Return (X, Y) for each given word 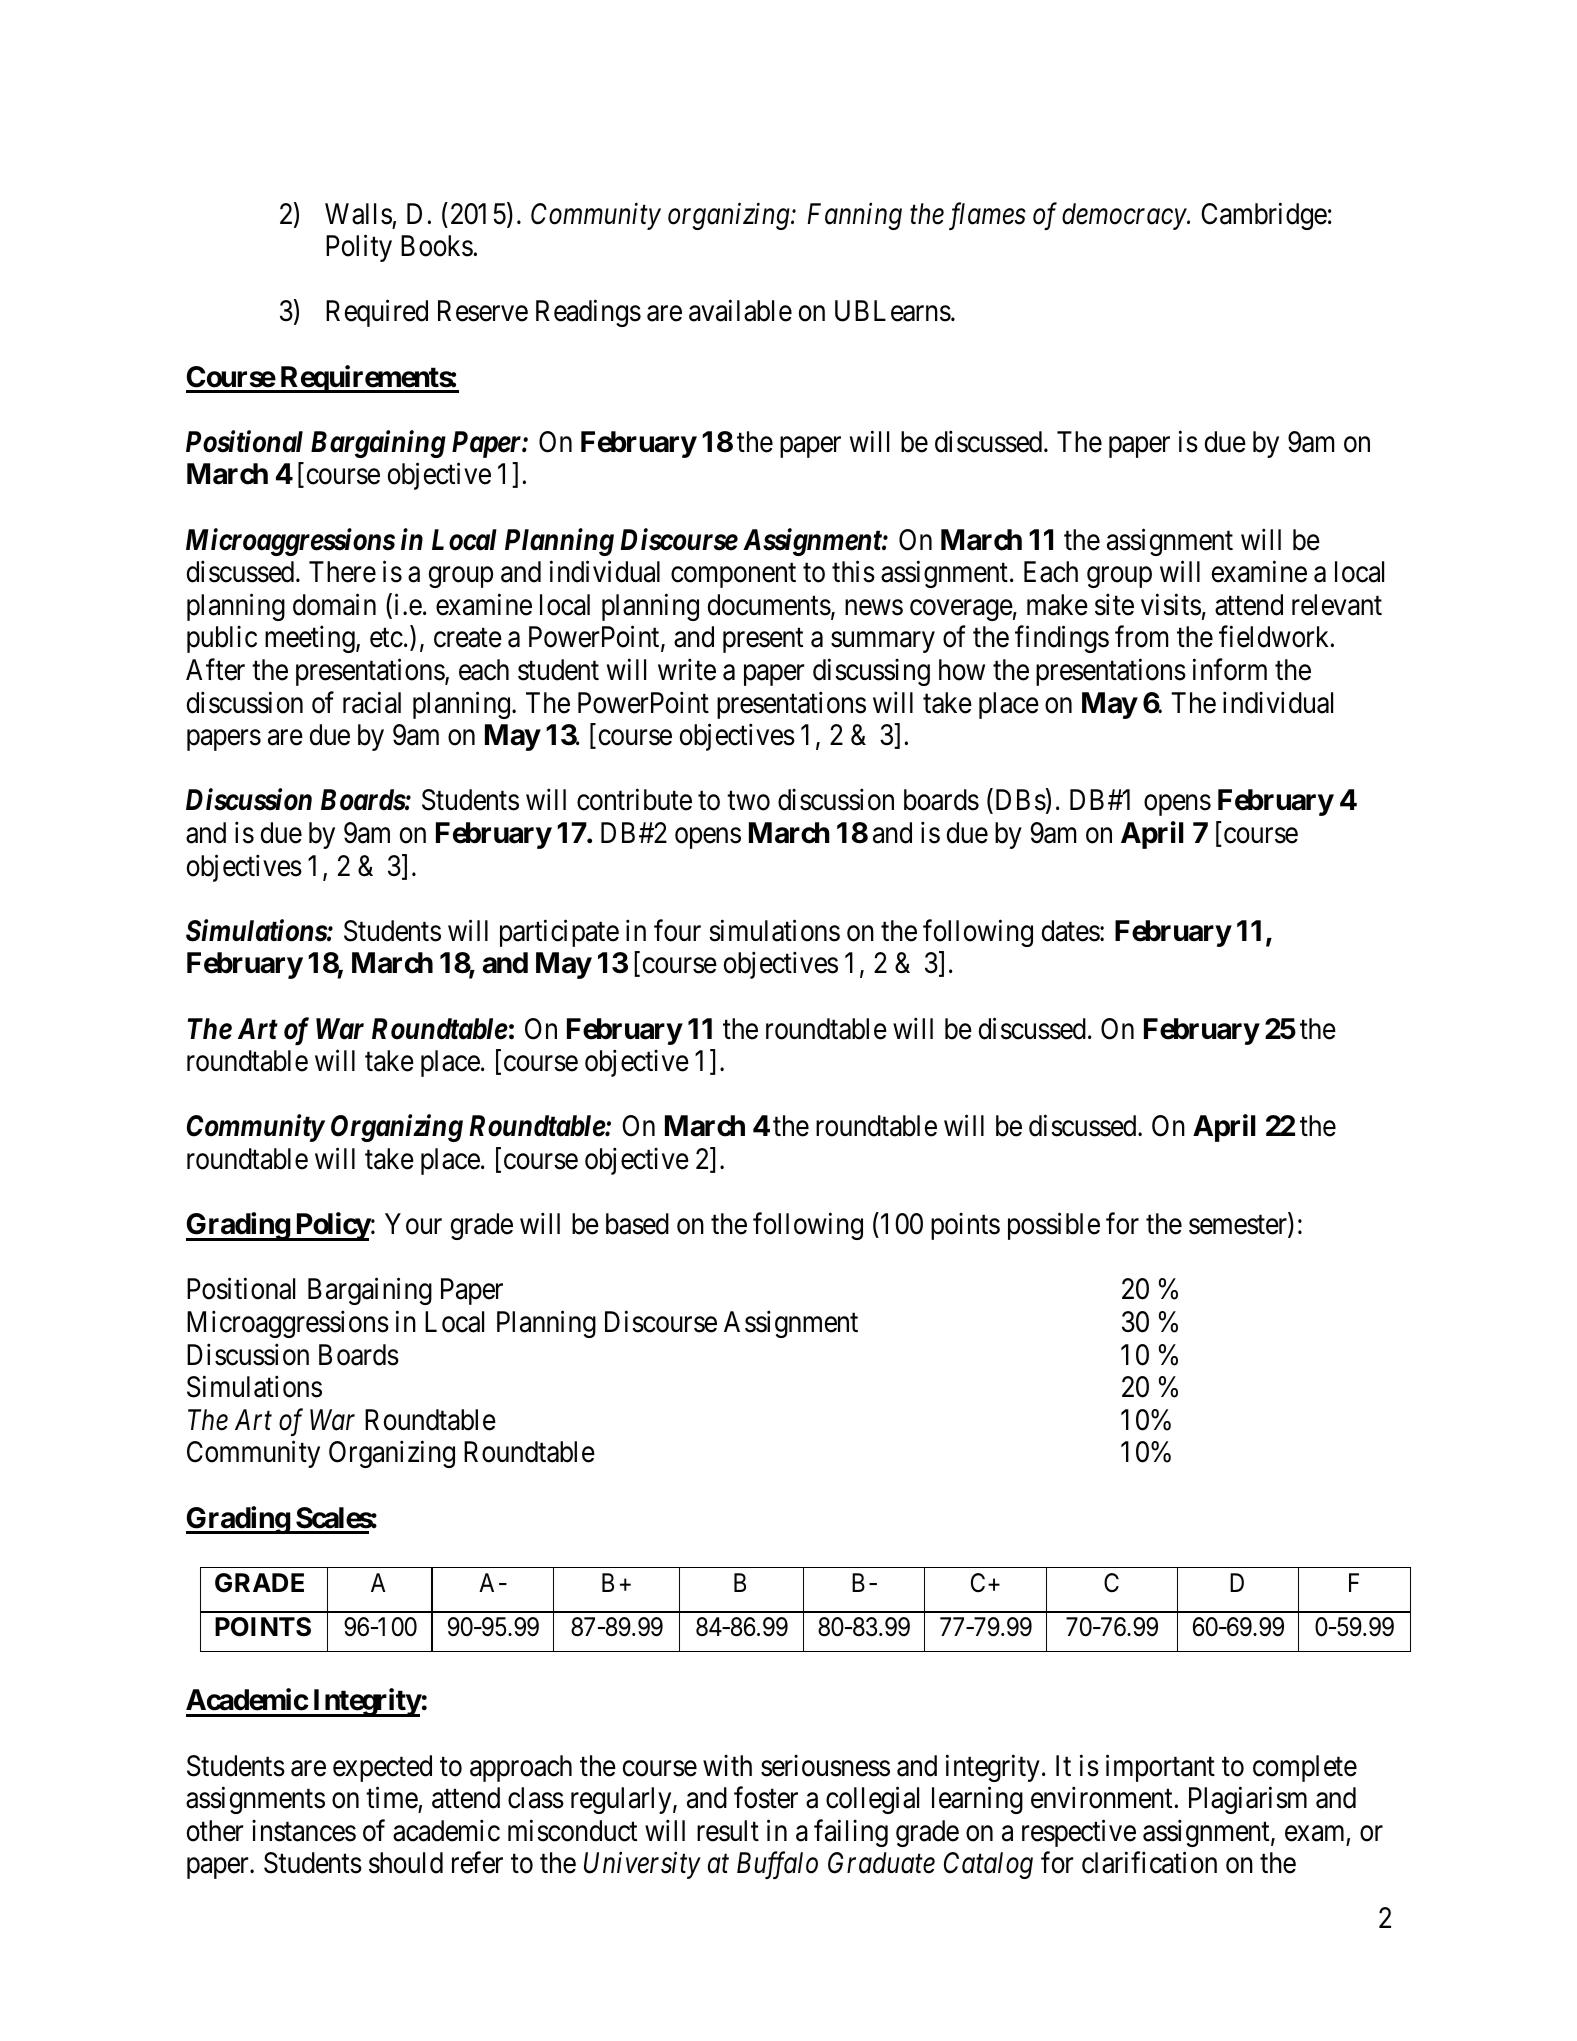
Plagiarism (1248, 1800)
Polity (359, 248)
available (740, 311)
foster (766, 1798)
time (392, 1798)
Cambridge (1264, 216)
